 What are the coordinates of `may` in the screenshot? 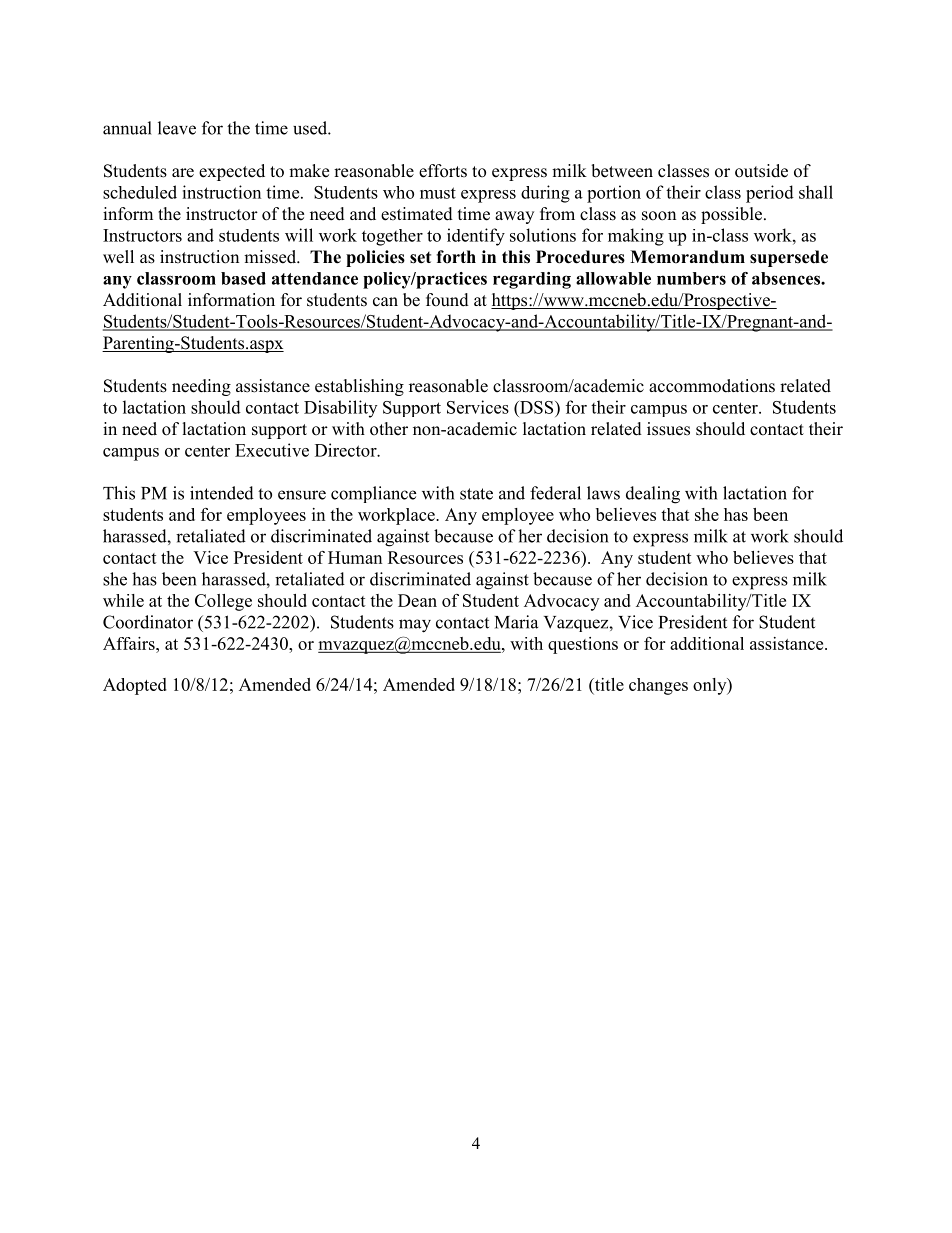 It's located at (415, 626).
